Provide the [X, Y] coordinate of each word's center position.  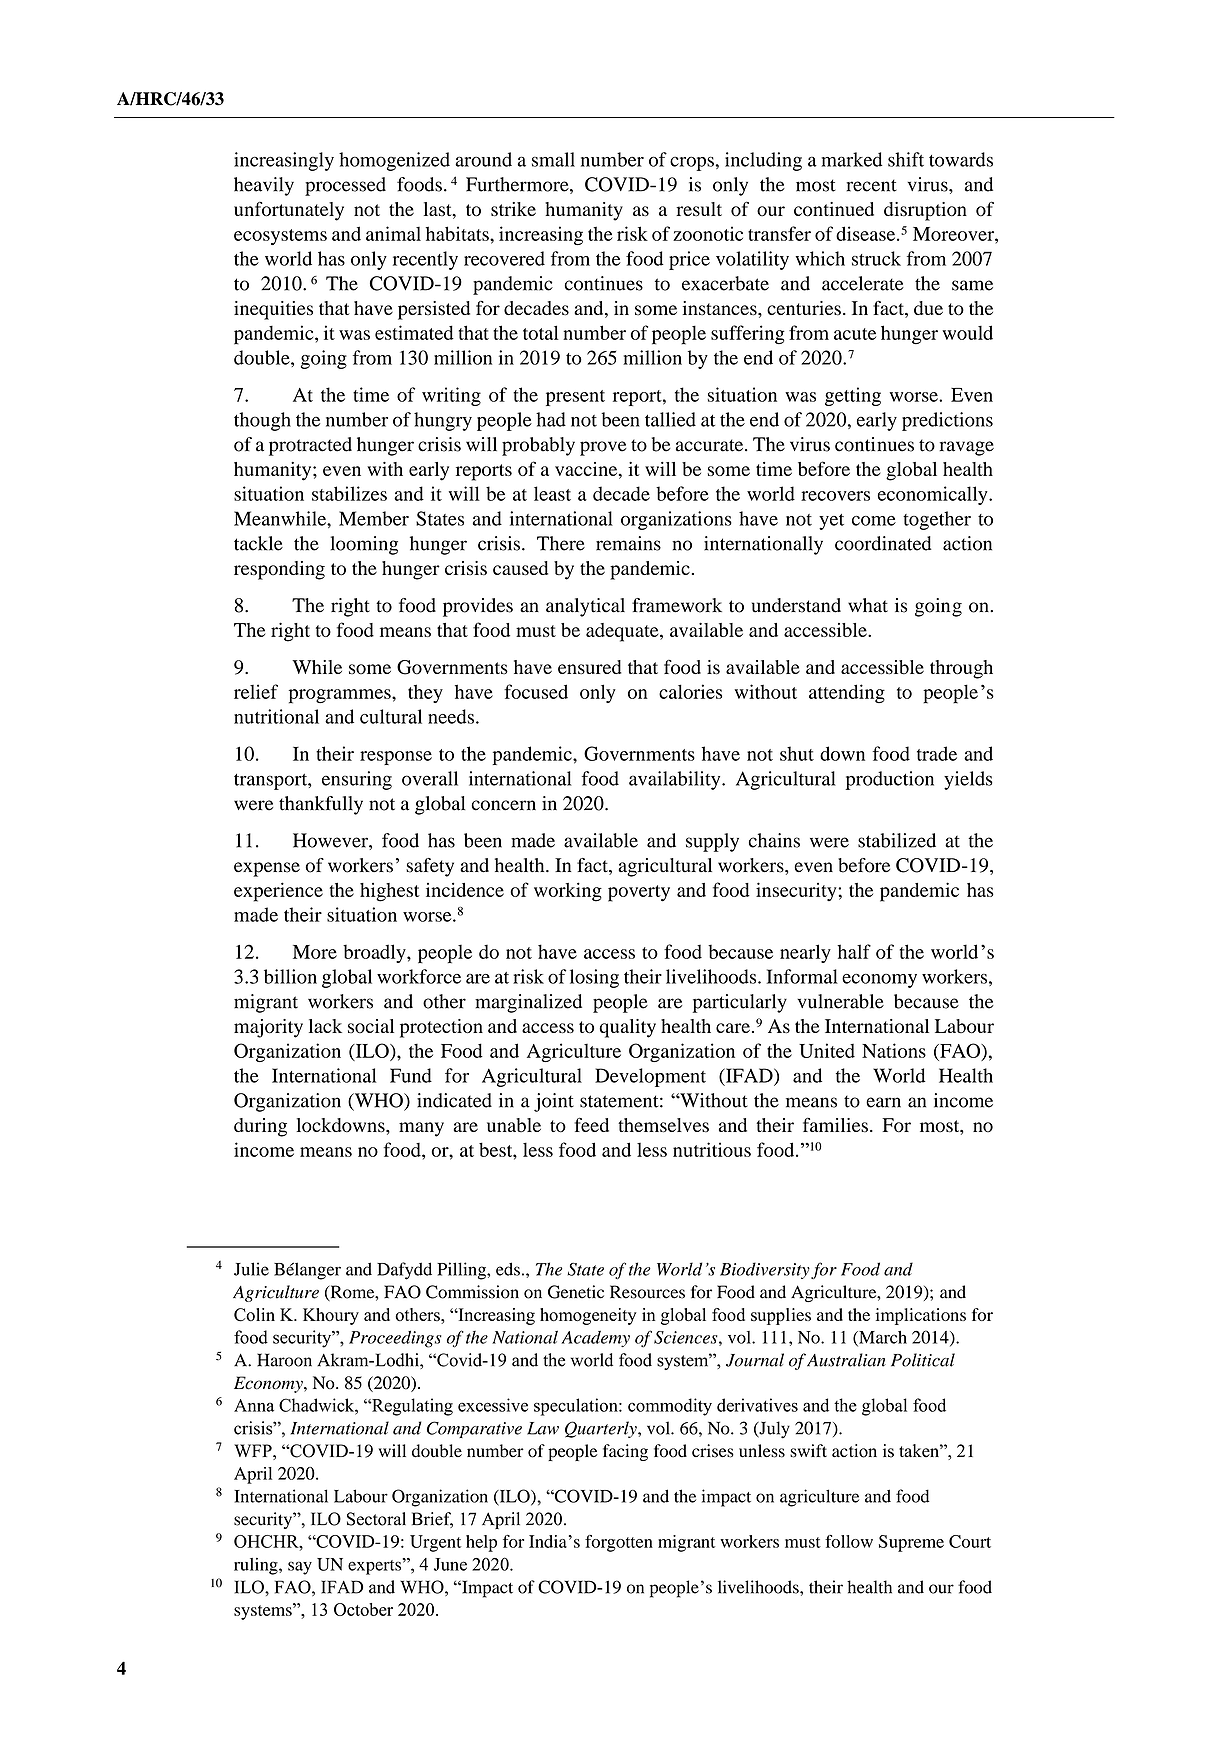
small [553, 159]
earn [883, 1102]
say [300, 1568]
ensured [590, 667]
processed [345, 186]
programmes [341, 696]
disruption [925, 211]
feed [592, 1124]
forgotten [619, 1543]
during [260, 1127]
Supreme [911, 1543]
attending [847, 693]
